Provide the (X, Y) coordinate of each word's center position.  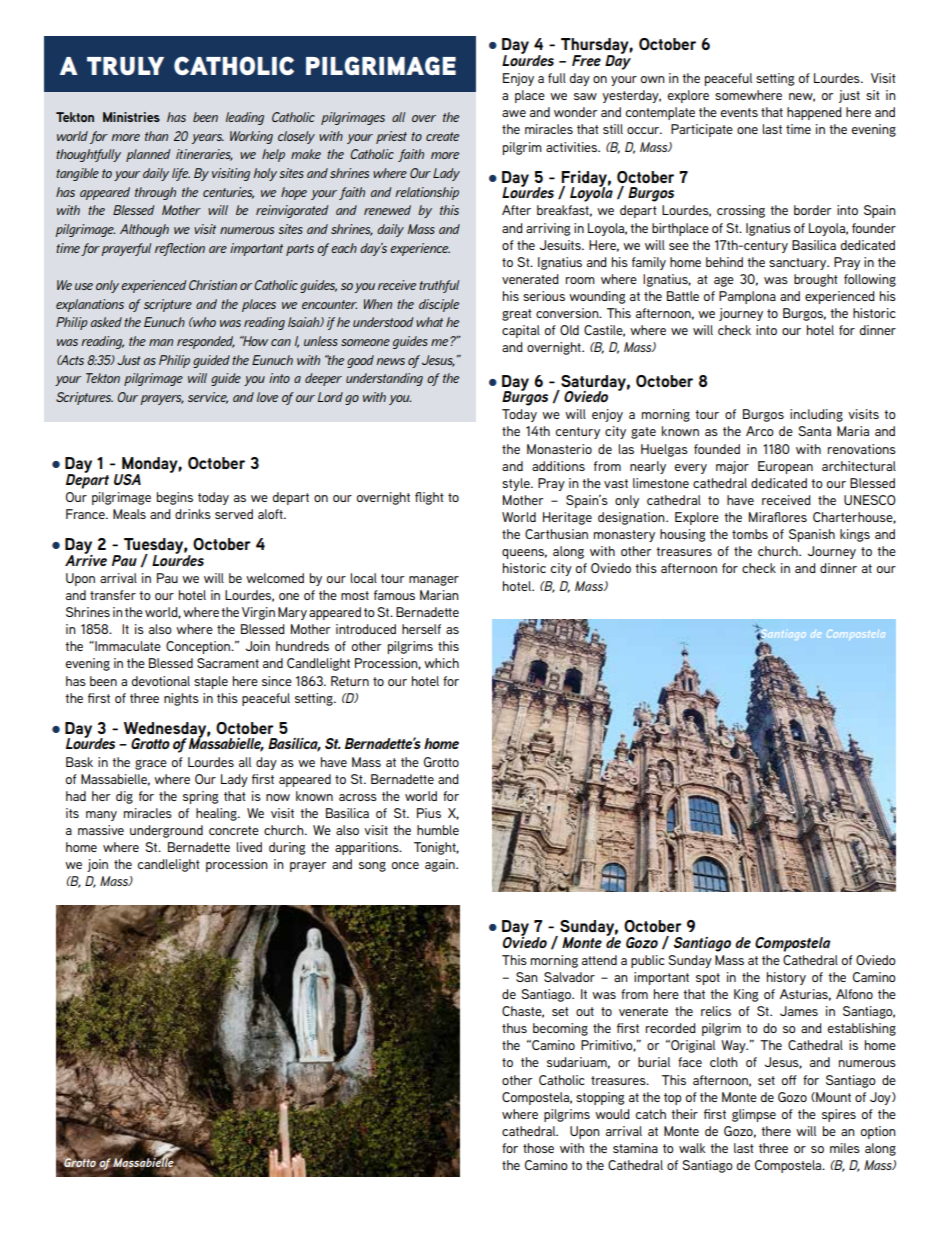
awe (514, 113)
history (786, 978)
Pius (429, 813)
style (517, 484)
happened (814, 113)
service (208, 398)
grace (151, 765)
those (538, 1148)
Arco (760, 431)
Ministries (131, 117)
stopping (600, 1098)
